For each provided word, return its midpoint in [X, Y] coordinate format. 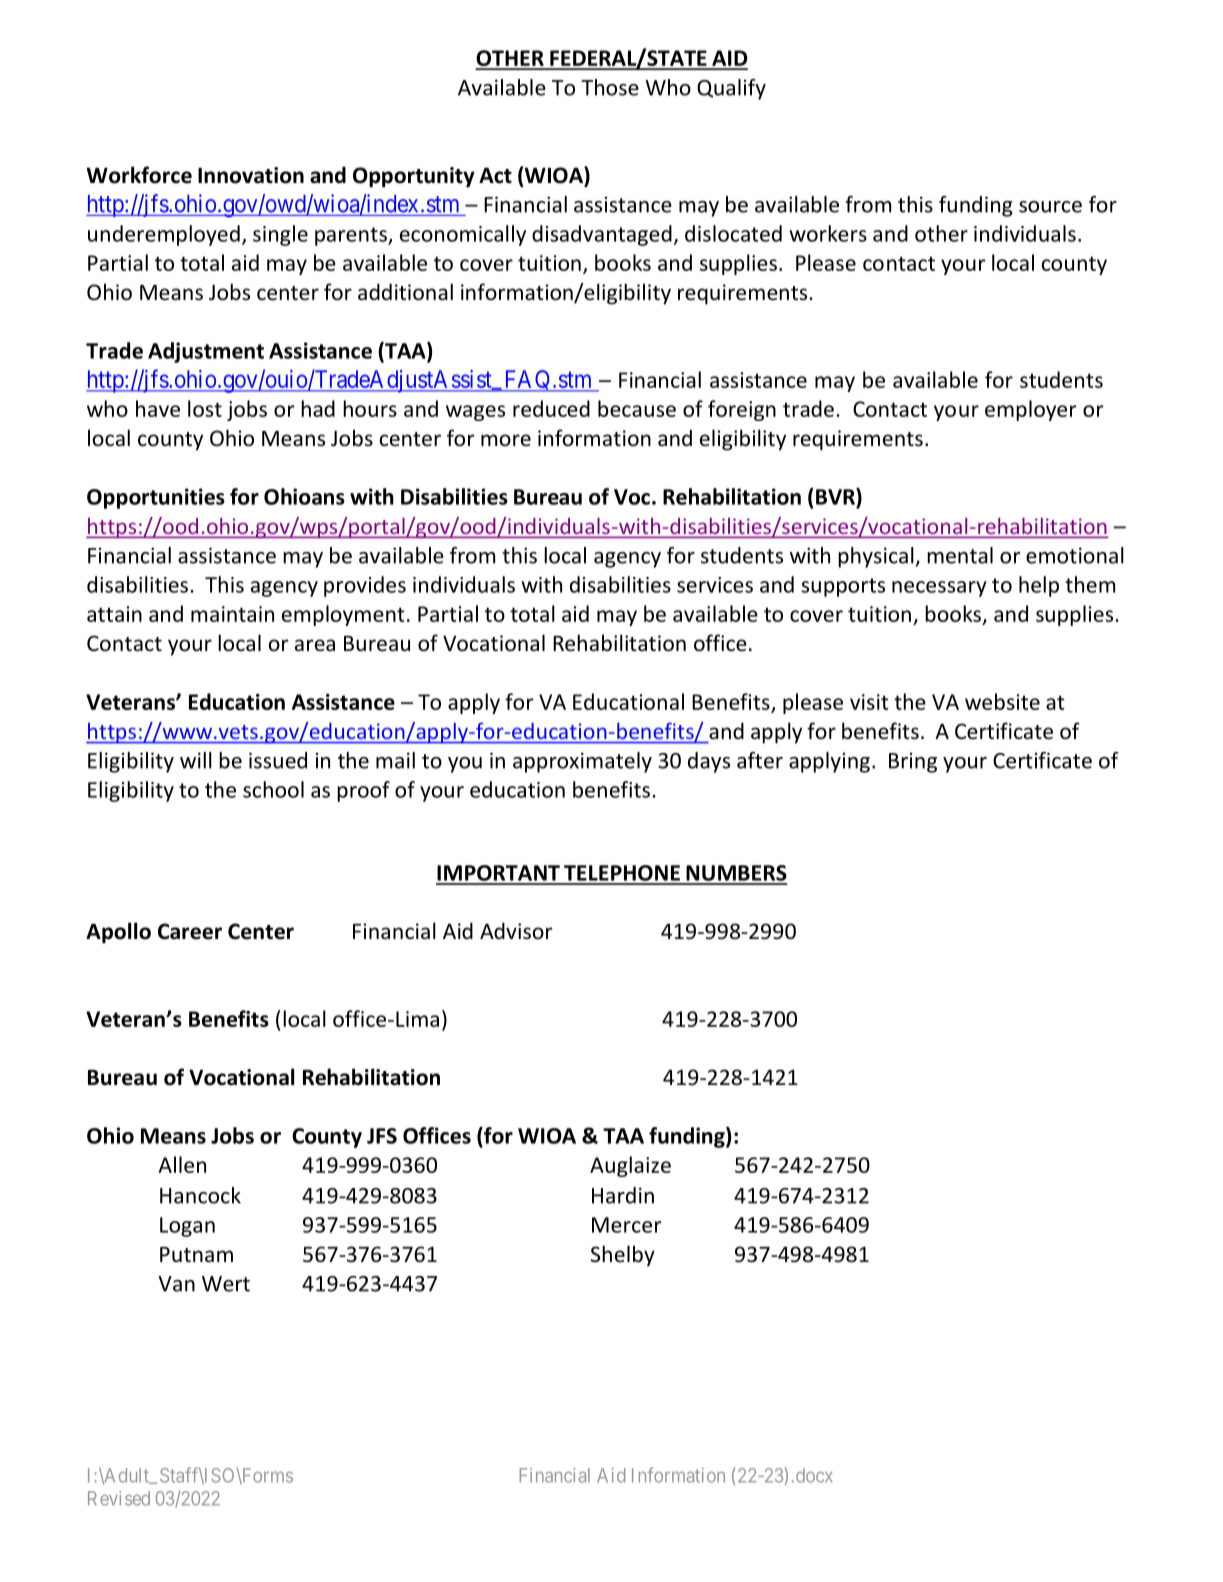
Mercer [626, 1225]
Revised [119, 1498]
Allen [182, 1164]
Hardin [623, 1195]
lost [205, 408]
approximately [582, 762]
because [637, 408]
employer [1031, 410]
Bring [913, 763]
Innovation [251, 175]
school [273, 789]
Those [610, 87]
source [1050, 207]
